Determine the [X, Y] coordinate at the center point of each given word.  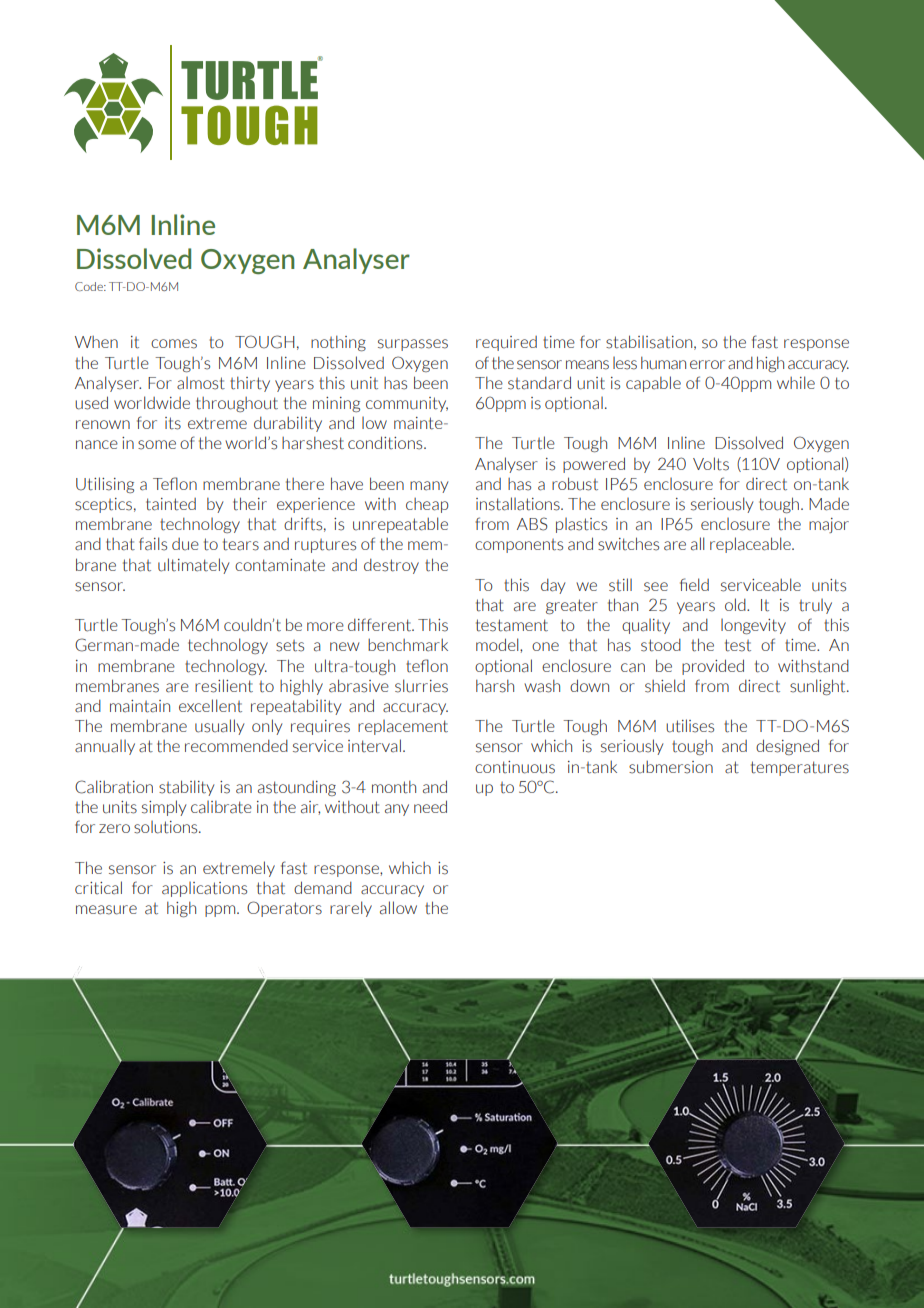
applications [204, 889]
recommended [236, 745]
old [736, 604]
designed [787, 747]
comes [174, 344]
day [553, 586]
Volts [711, 464]
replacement [403, 727]
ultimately [193, 566]
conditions [386, 443]
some [157, 445]
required [506, 343]
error [707, 364]
